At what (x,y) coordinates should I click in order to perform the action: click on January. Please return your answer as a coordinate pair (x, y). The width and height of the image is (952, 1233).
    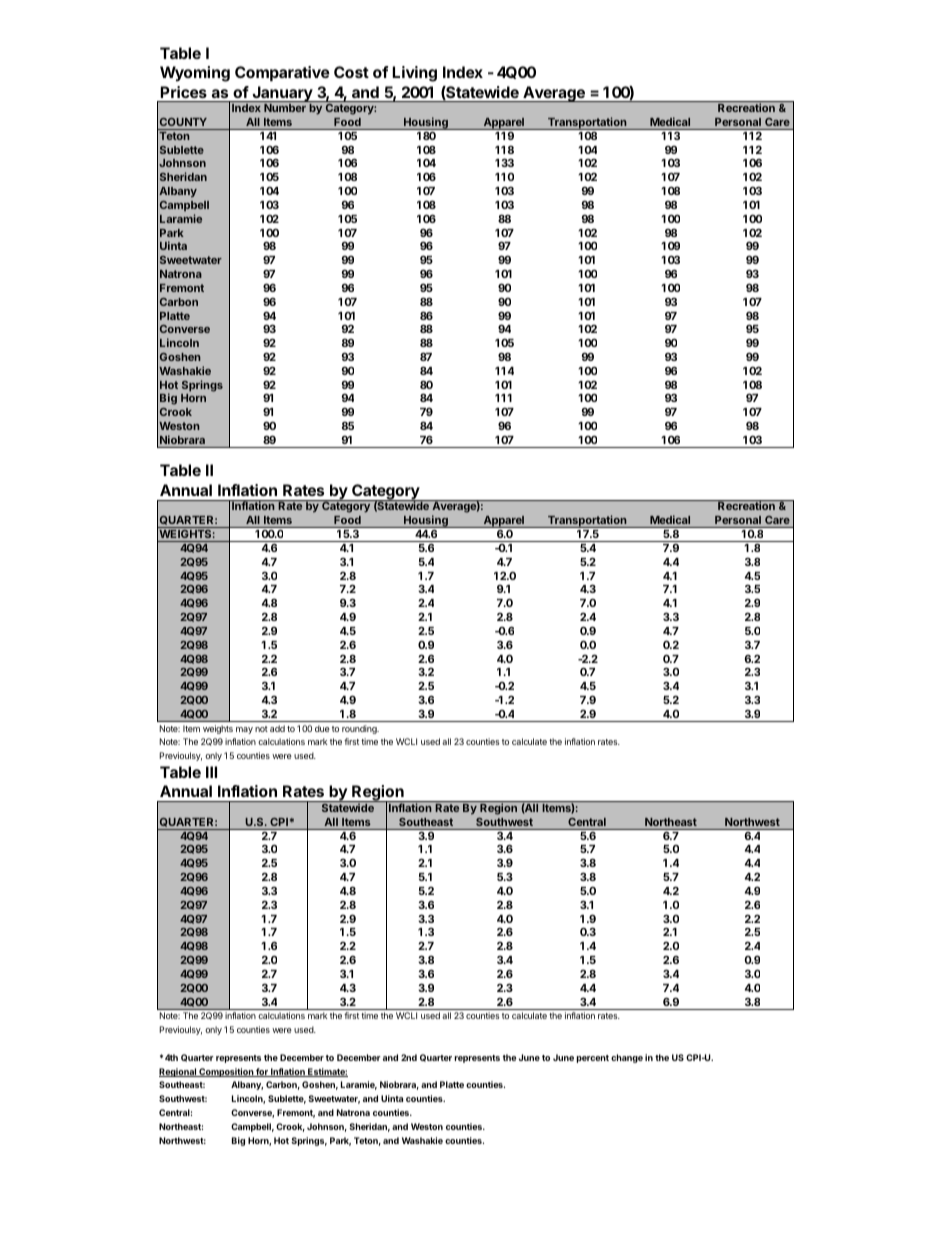
    Looking at the image, I should click on (282, 95).
